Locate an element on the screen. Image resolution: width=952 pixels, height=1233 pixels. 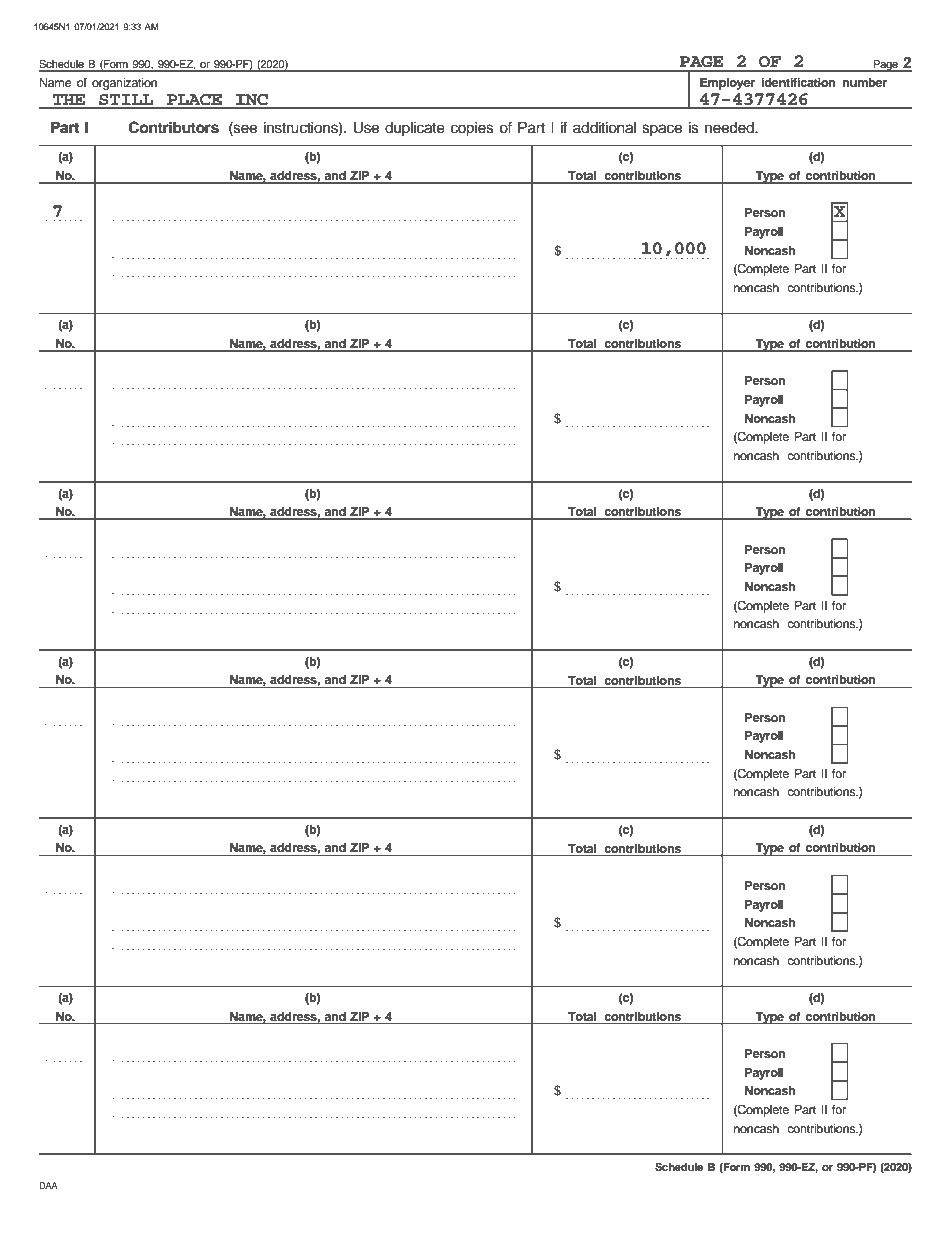
organization is located at coordinates (124, 84).
